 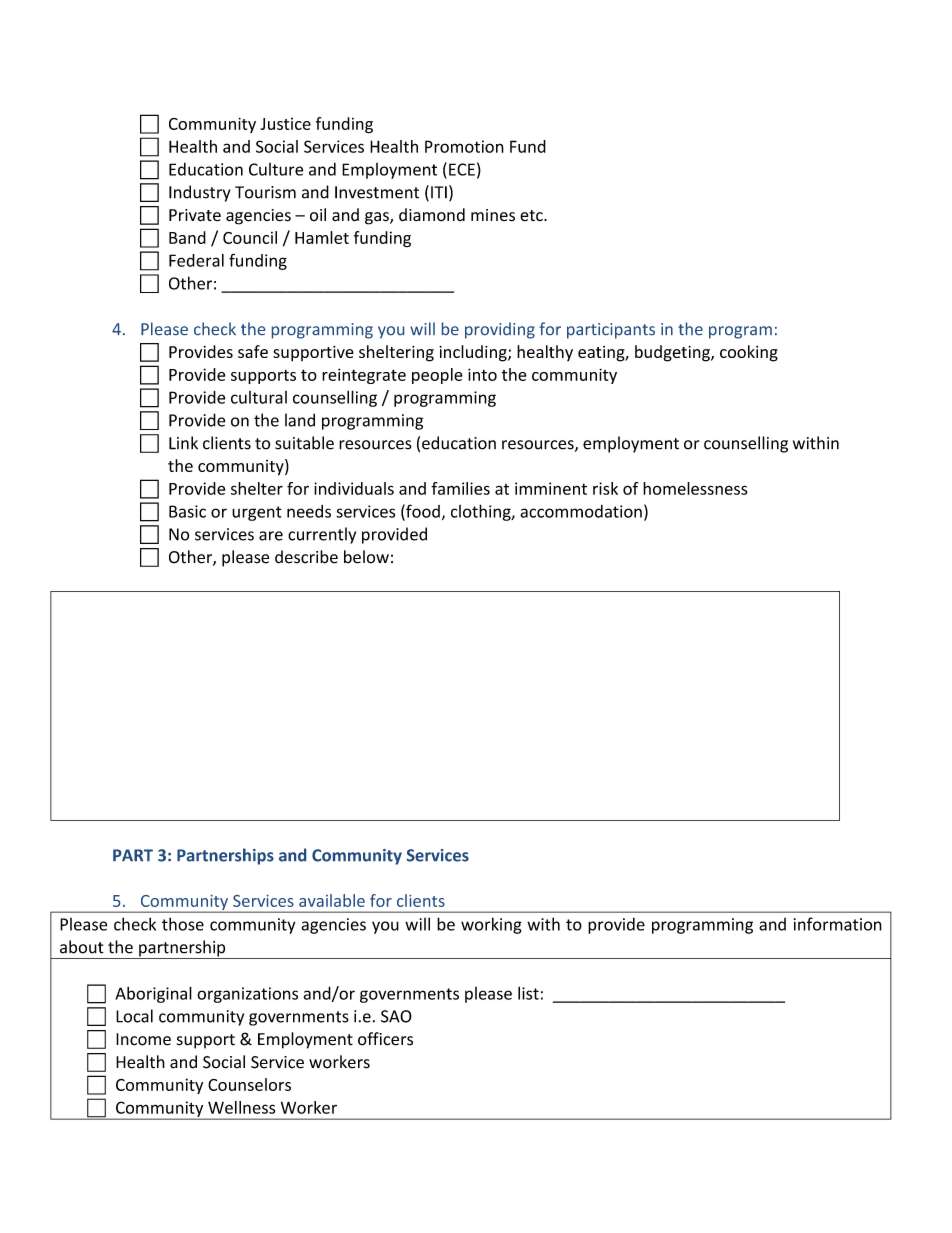 What do you see at coordinates (366, 557) in the page?
I see `below` at bounding box center [366, 557].
